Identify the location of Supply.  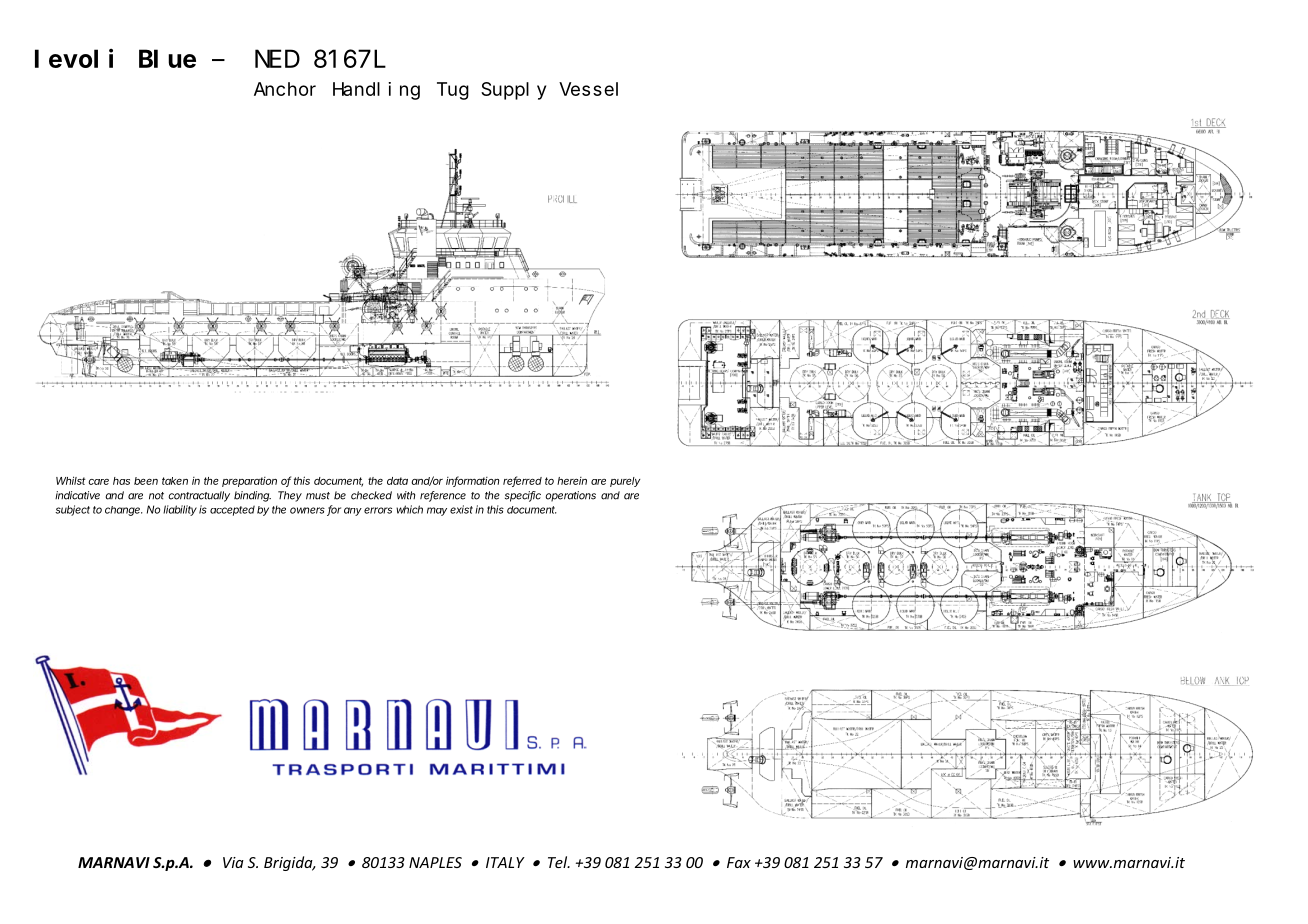
(513, 91).
